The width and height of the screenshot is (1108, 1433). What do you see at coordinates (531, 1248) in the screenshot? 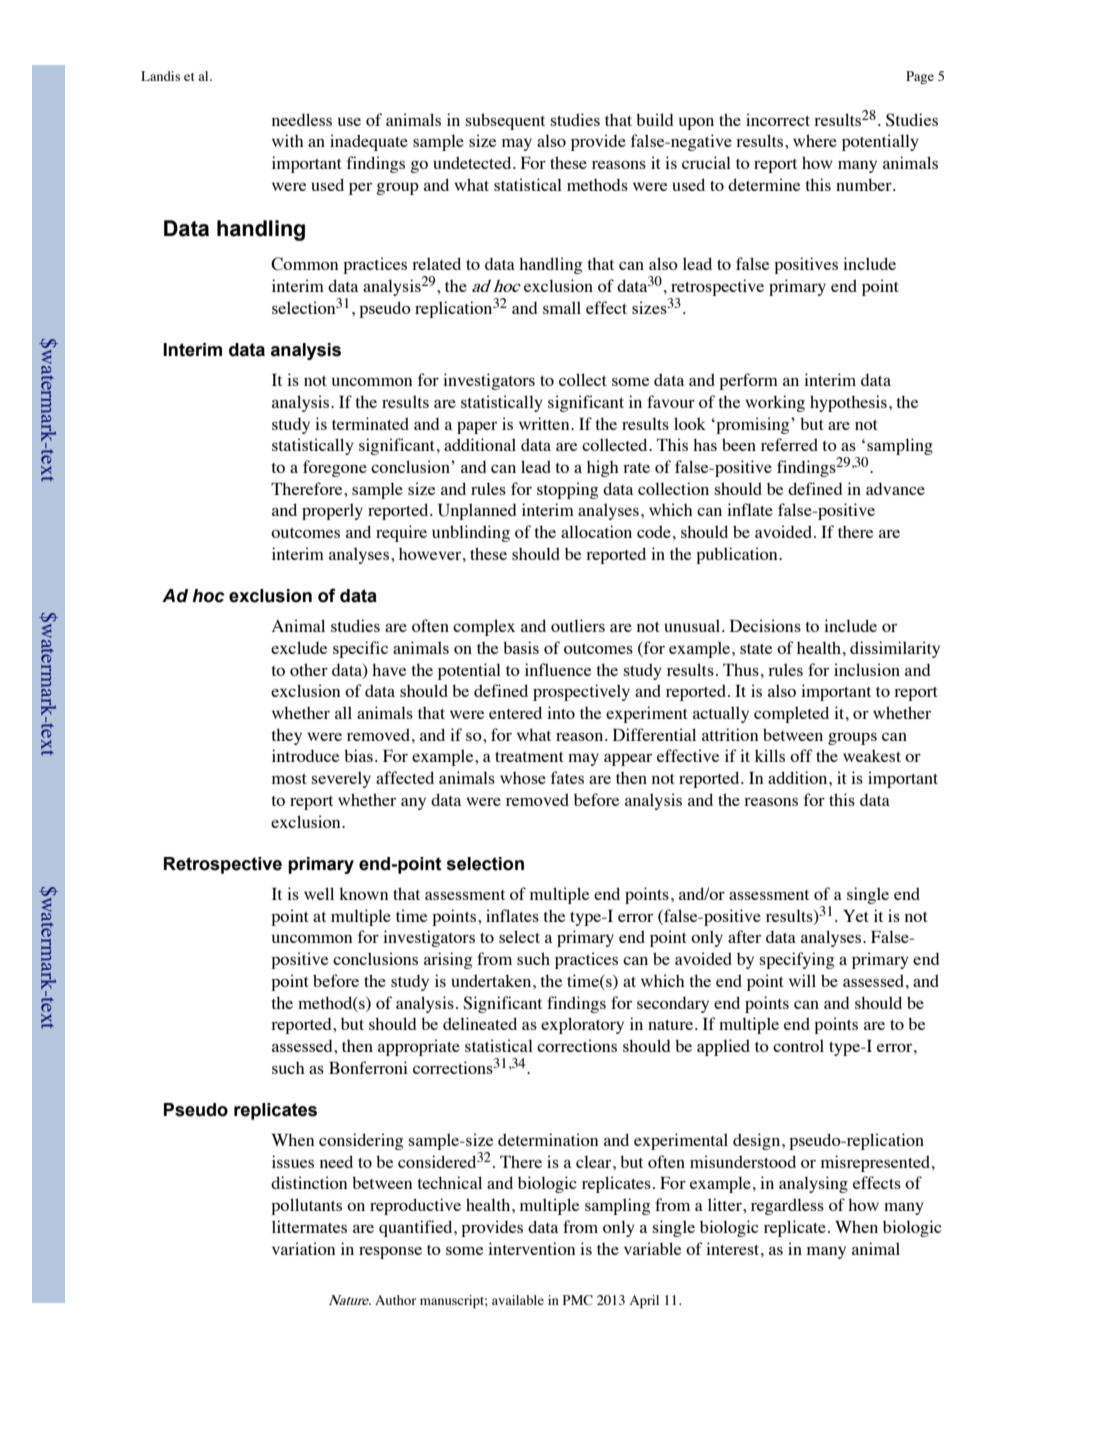
I see `intervention` at bounding box center [531, 1248].
